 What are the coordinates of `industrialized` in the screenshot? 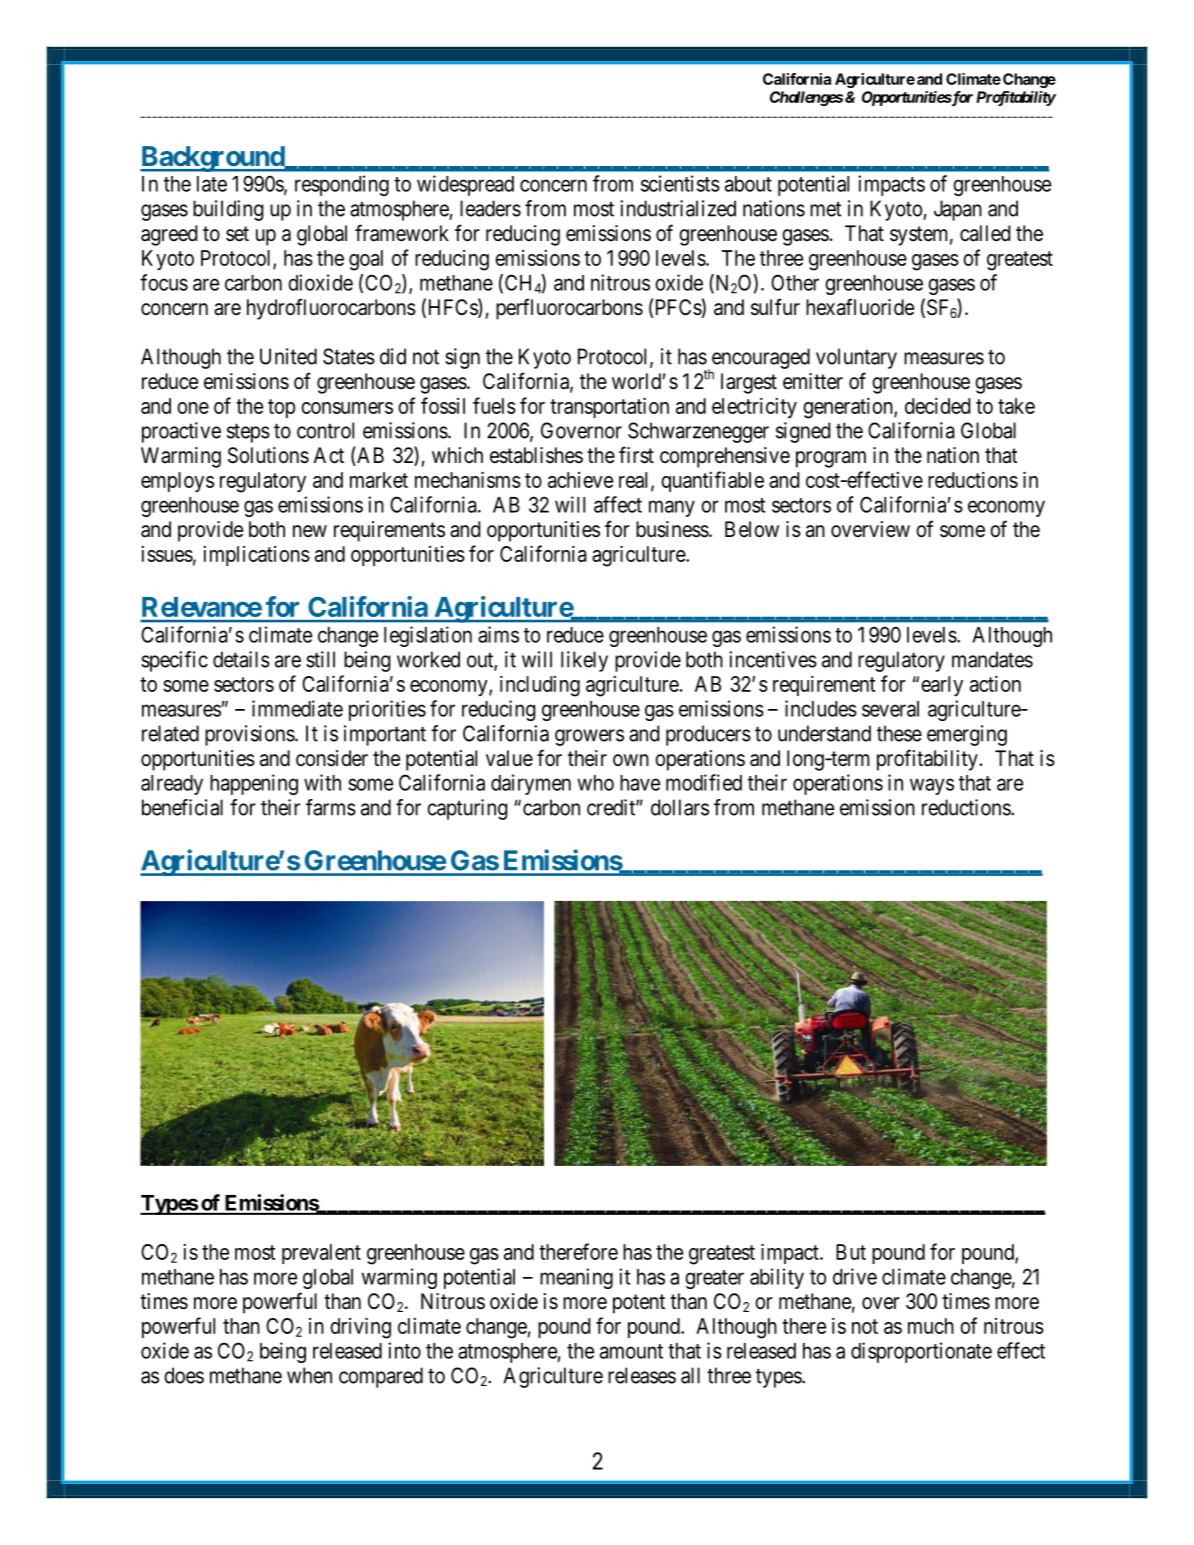 It's located at (678, 208).
